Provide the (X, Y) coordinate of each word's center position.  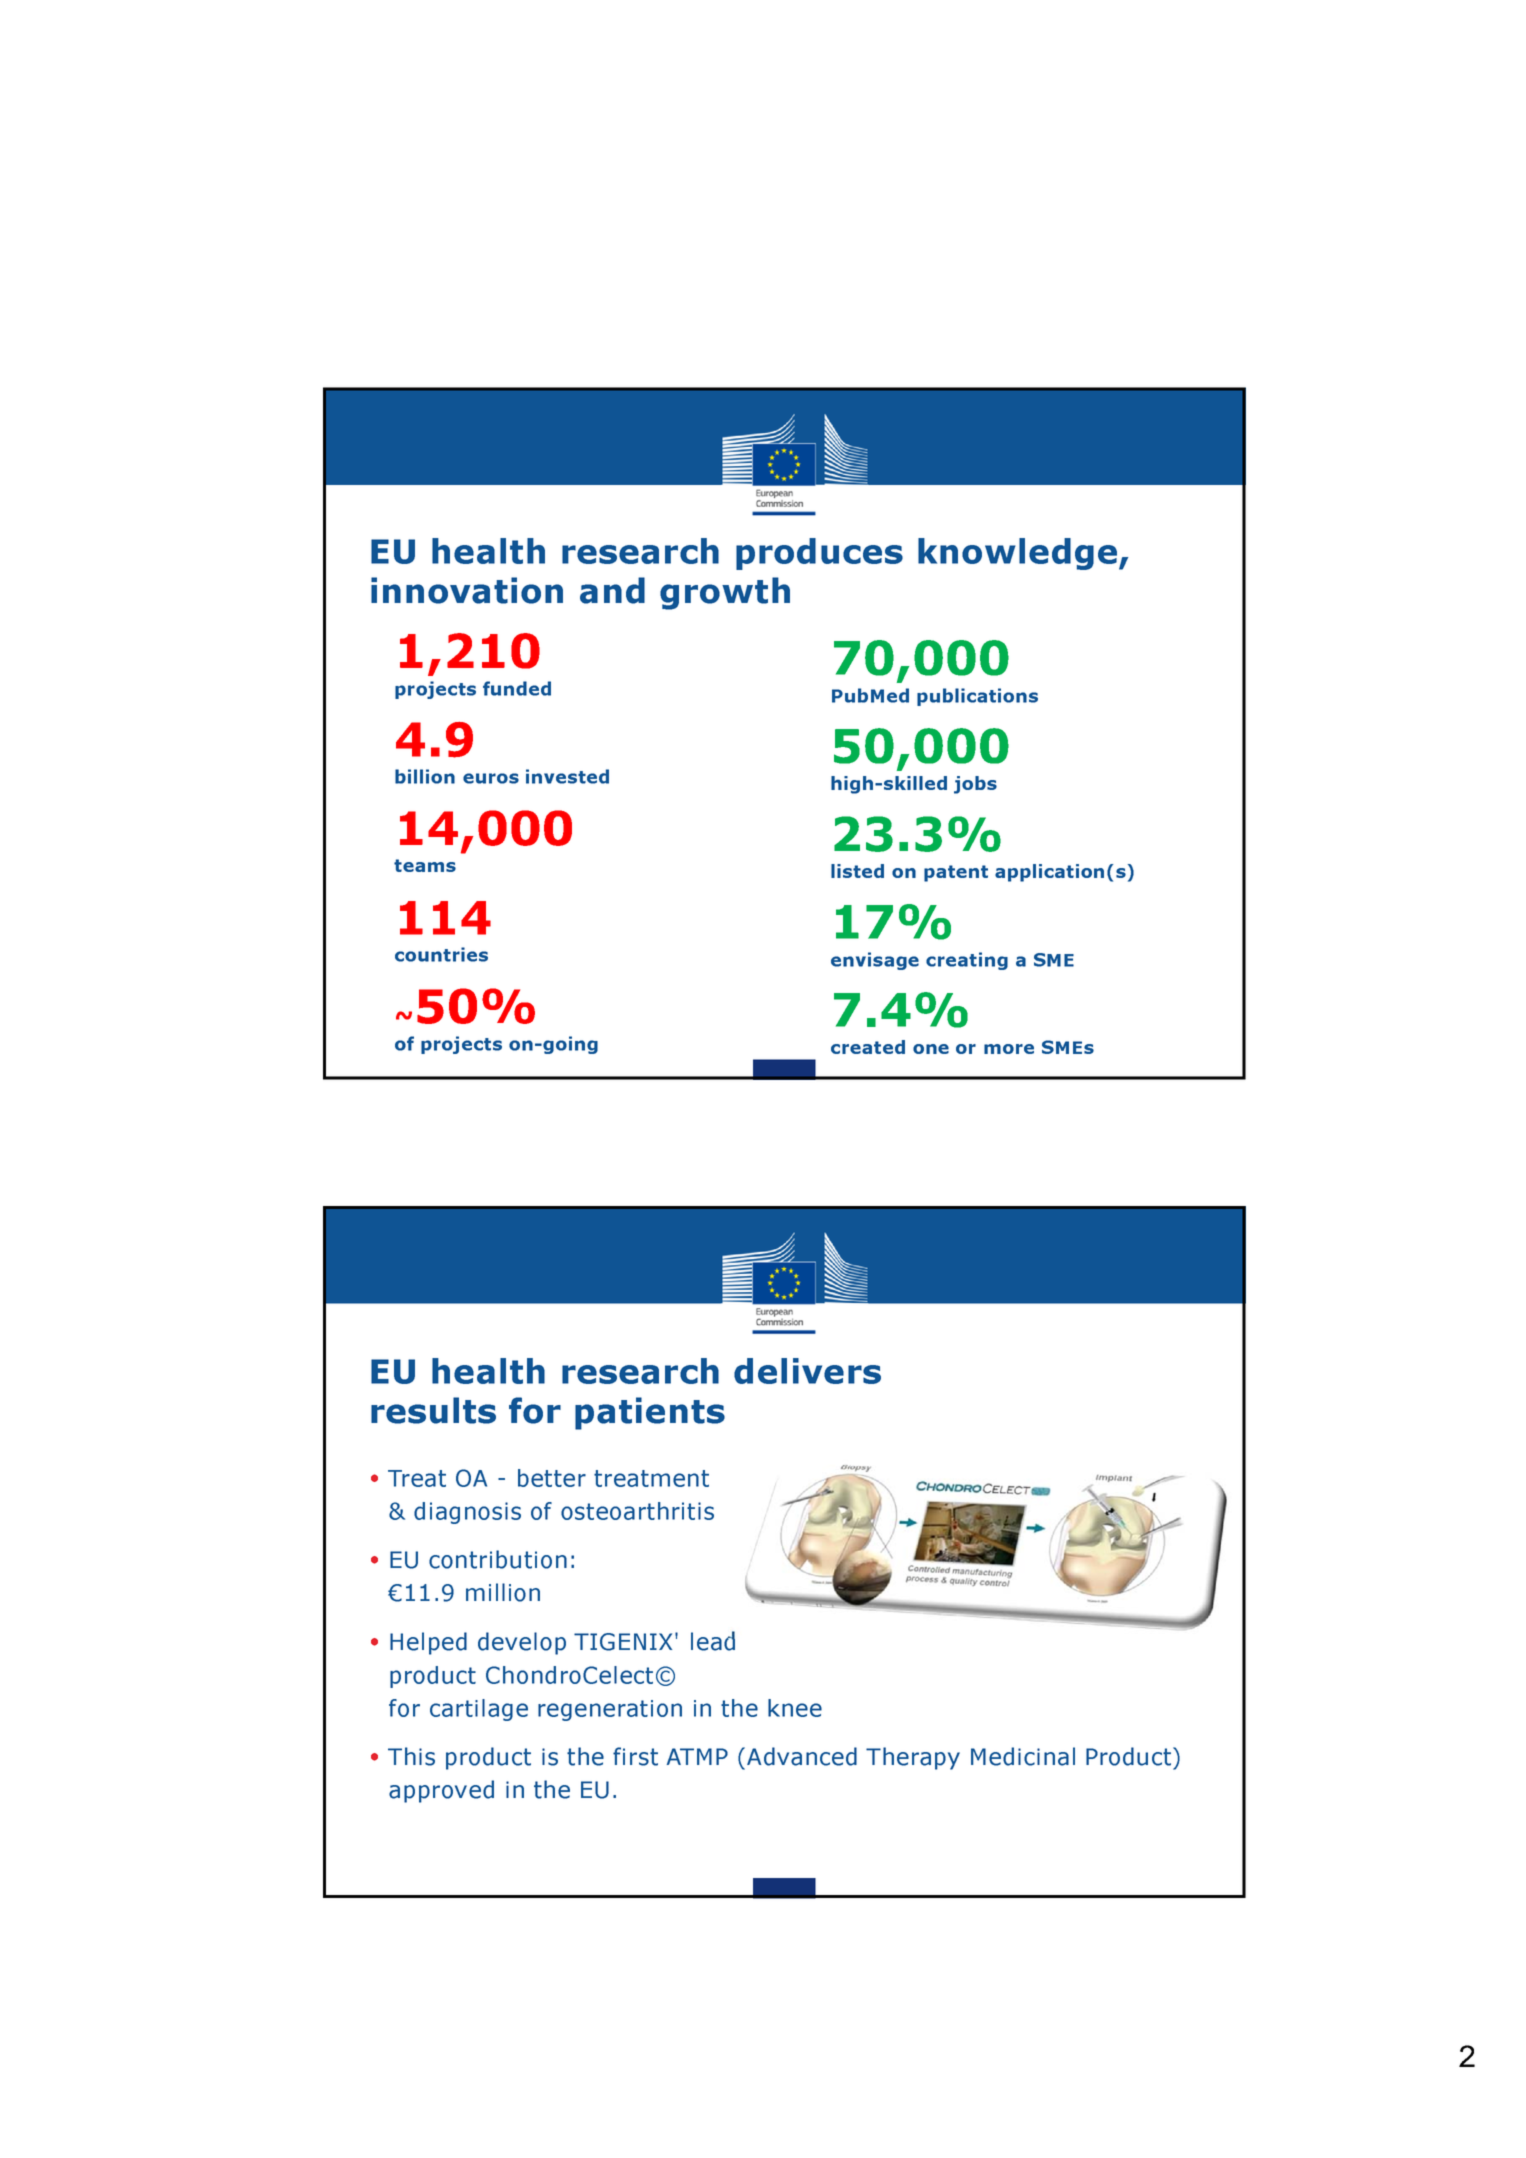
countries (441, 954)
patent (956, 873)
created (868, 1047)
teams (425, 865)
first (635, 1756)
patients (650, 1413)
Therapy (913, 1758)
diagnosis (467, 1513)
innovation (467, 590)
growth (725, 593)
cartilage (479, 1710)
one (931, 1049)
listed (857, 871)
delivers (807, 1371)
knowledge (1019, 554)
